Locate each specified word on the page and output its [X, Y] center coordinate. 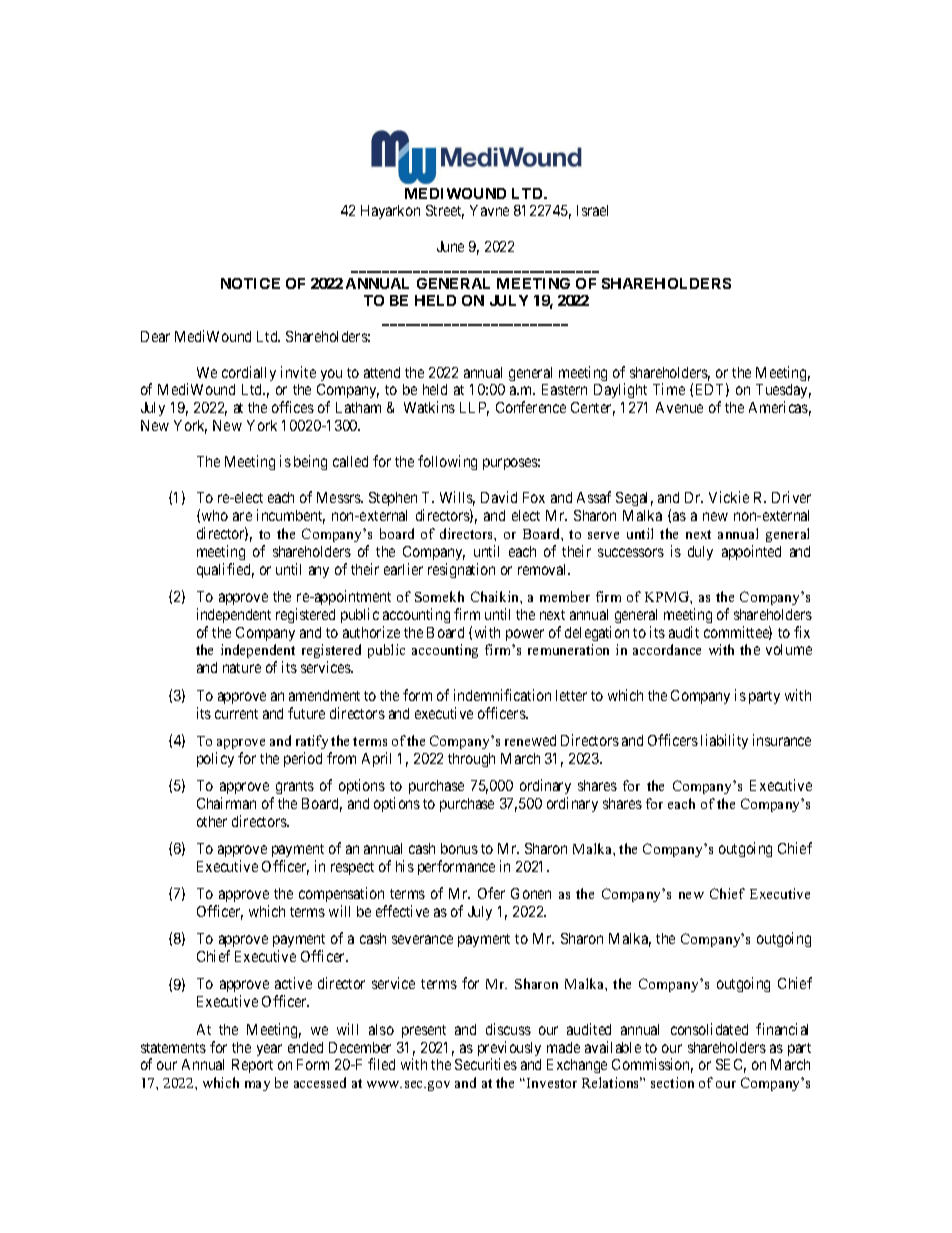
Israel [592, 210]
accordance [667, 649]
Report [252, 1066]
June [450, 246]
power [525, 635]
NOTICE [250, 283]
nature [242, 668]
